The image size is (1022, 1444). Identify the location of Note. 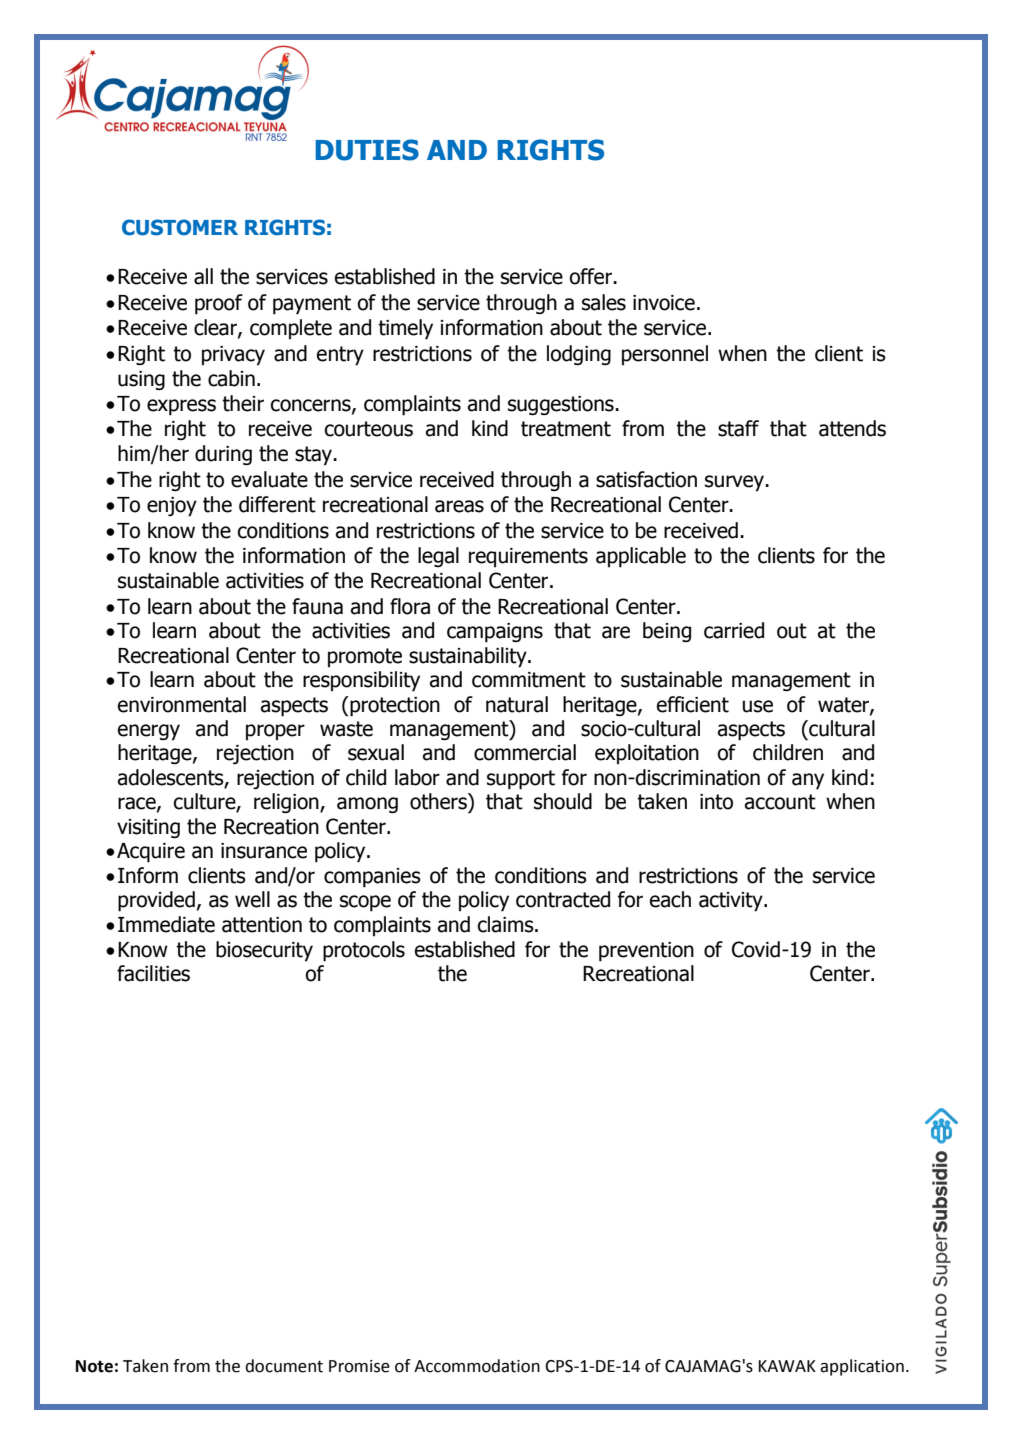
(94, 1366).
